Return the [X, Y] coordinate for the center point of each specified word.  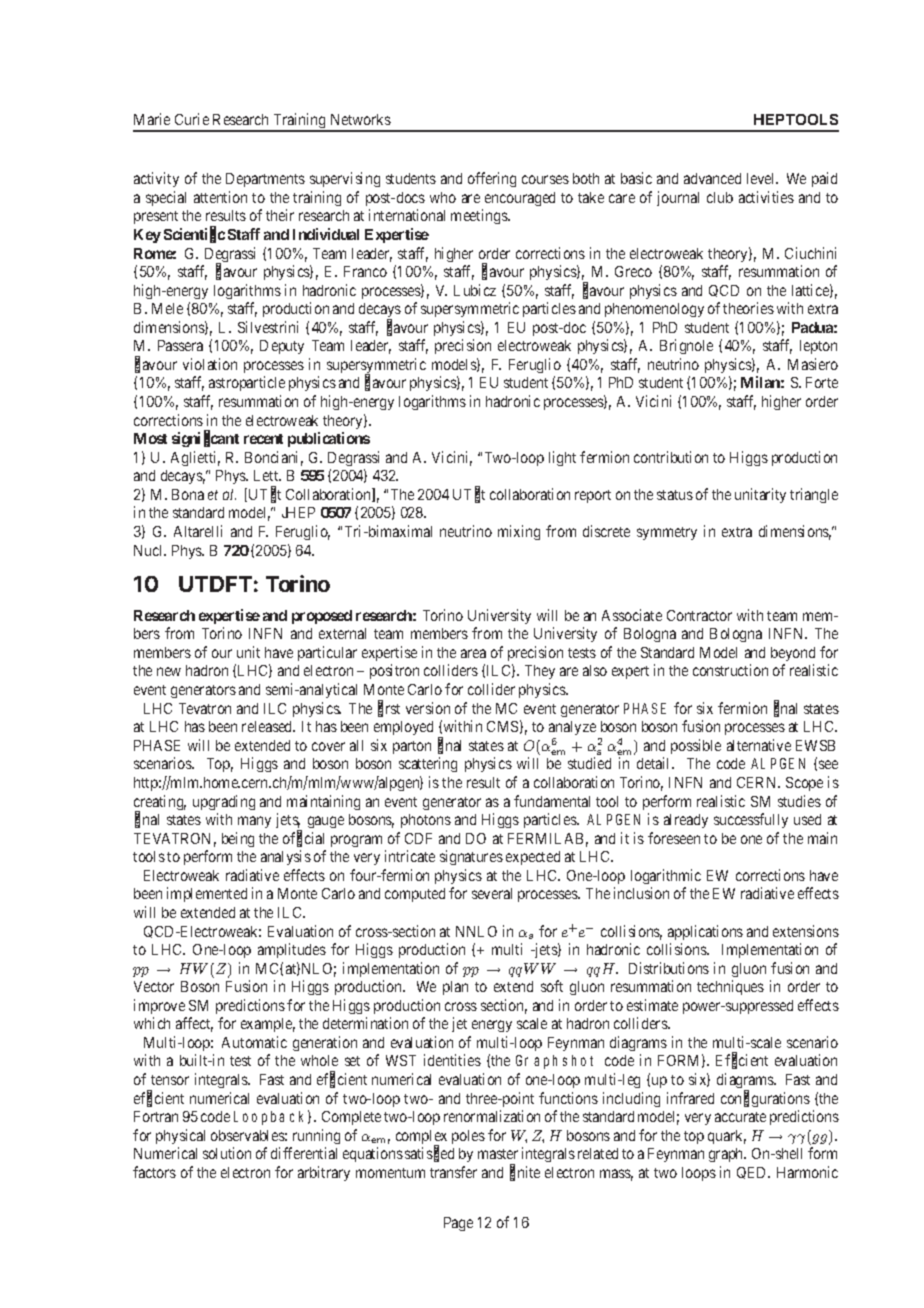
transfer [453, 1172]
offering [492, 179]
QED [753, 1173]
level [762, 178]
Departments [265, 180]
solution [227, 1153]
